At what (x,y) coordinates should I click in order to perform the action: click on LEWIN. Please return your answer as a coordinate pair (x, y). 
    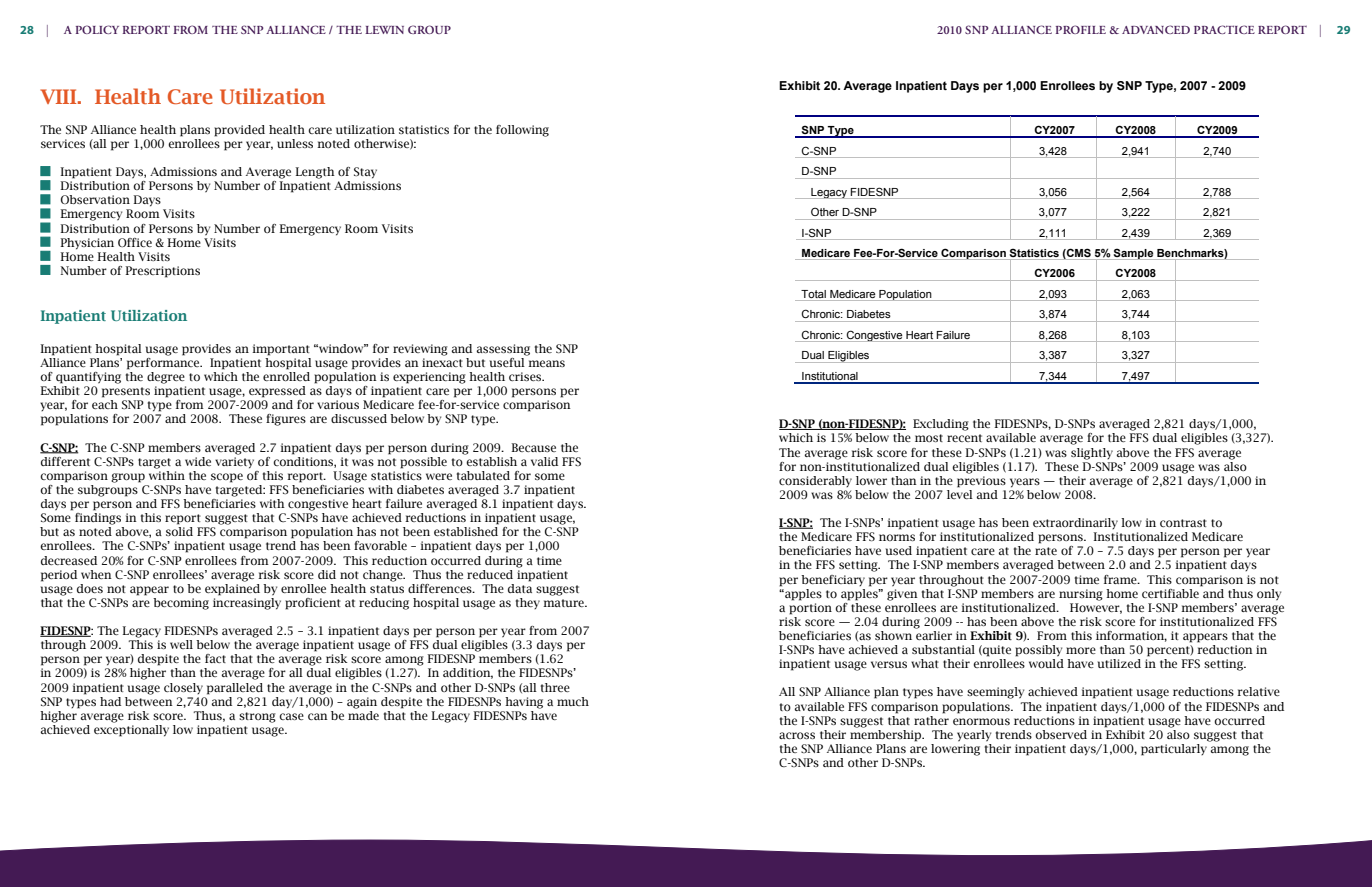
    Looking at the image, I should click on (384, 30).
